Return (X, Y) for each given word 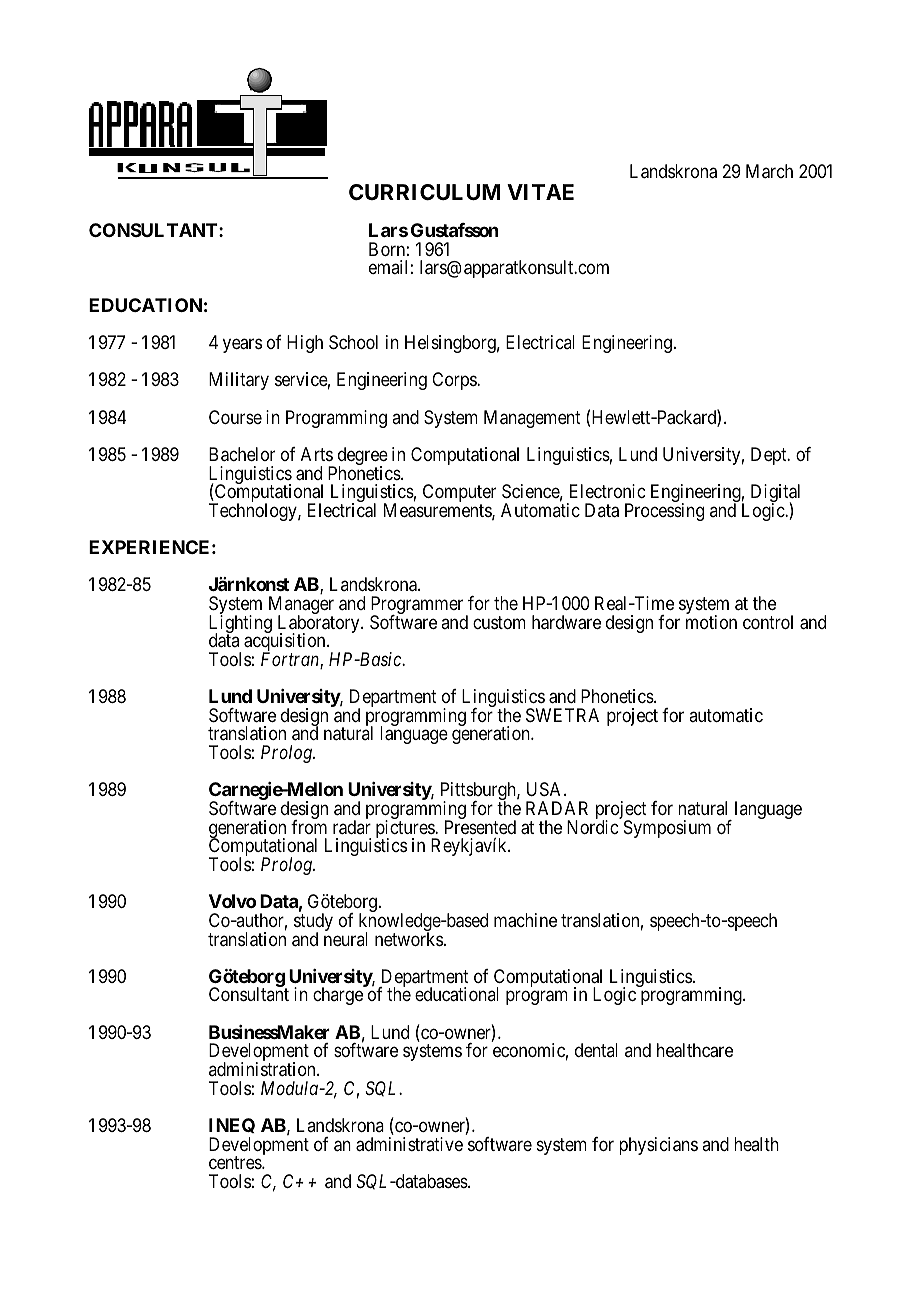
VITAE (540, 192)
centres (236, 1162)
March (769, 171)
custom (499, 622)
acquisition (286, 643)
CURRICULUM (424, 192)
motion (711, 622)
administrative (409, 1144)
